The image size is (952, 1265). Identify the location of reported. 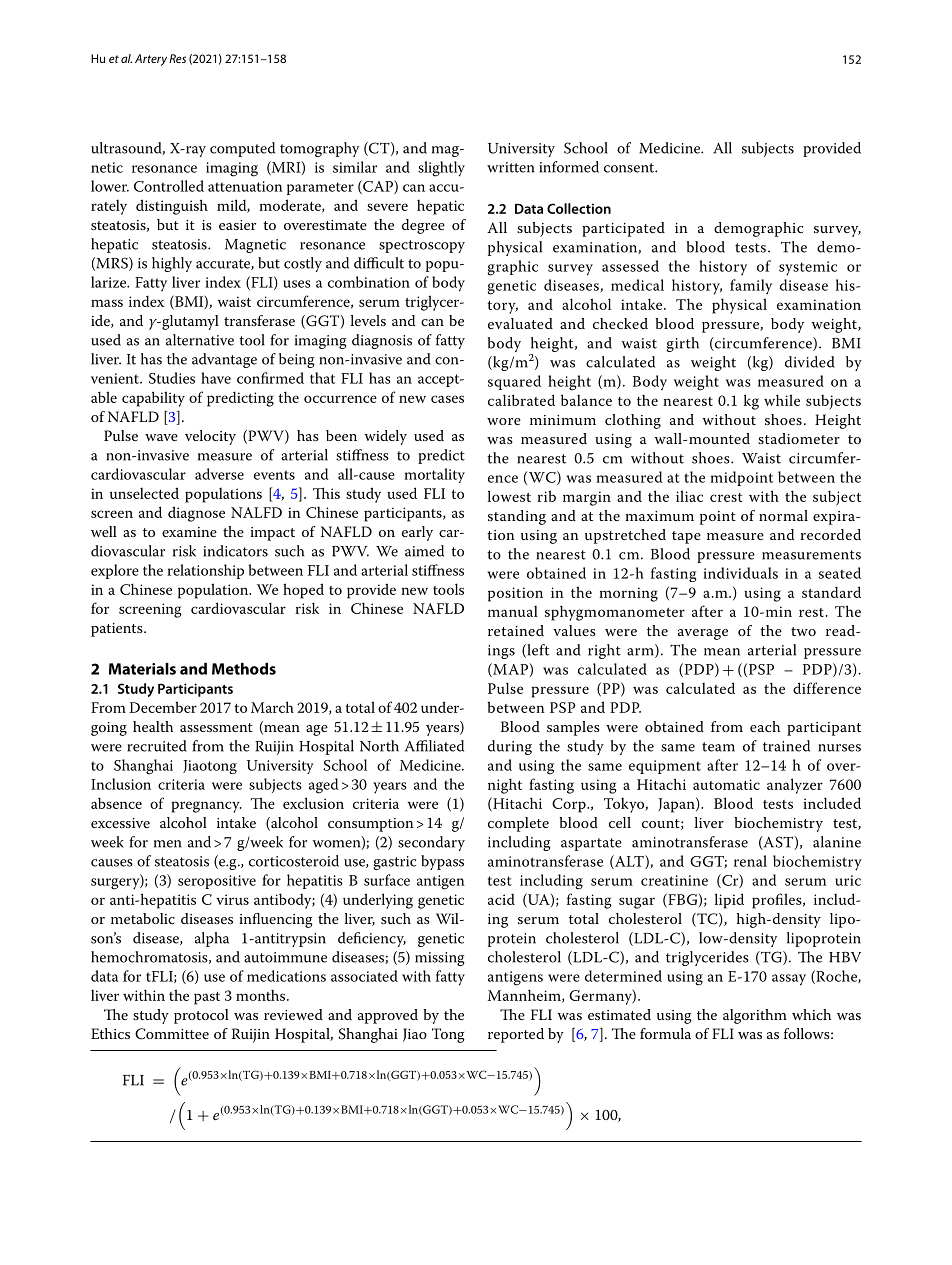
(516, 1035).
